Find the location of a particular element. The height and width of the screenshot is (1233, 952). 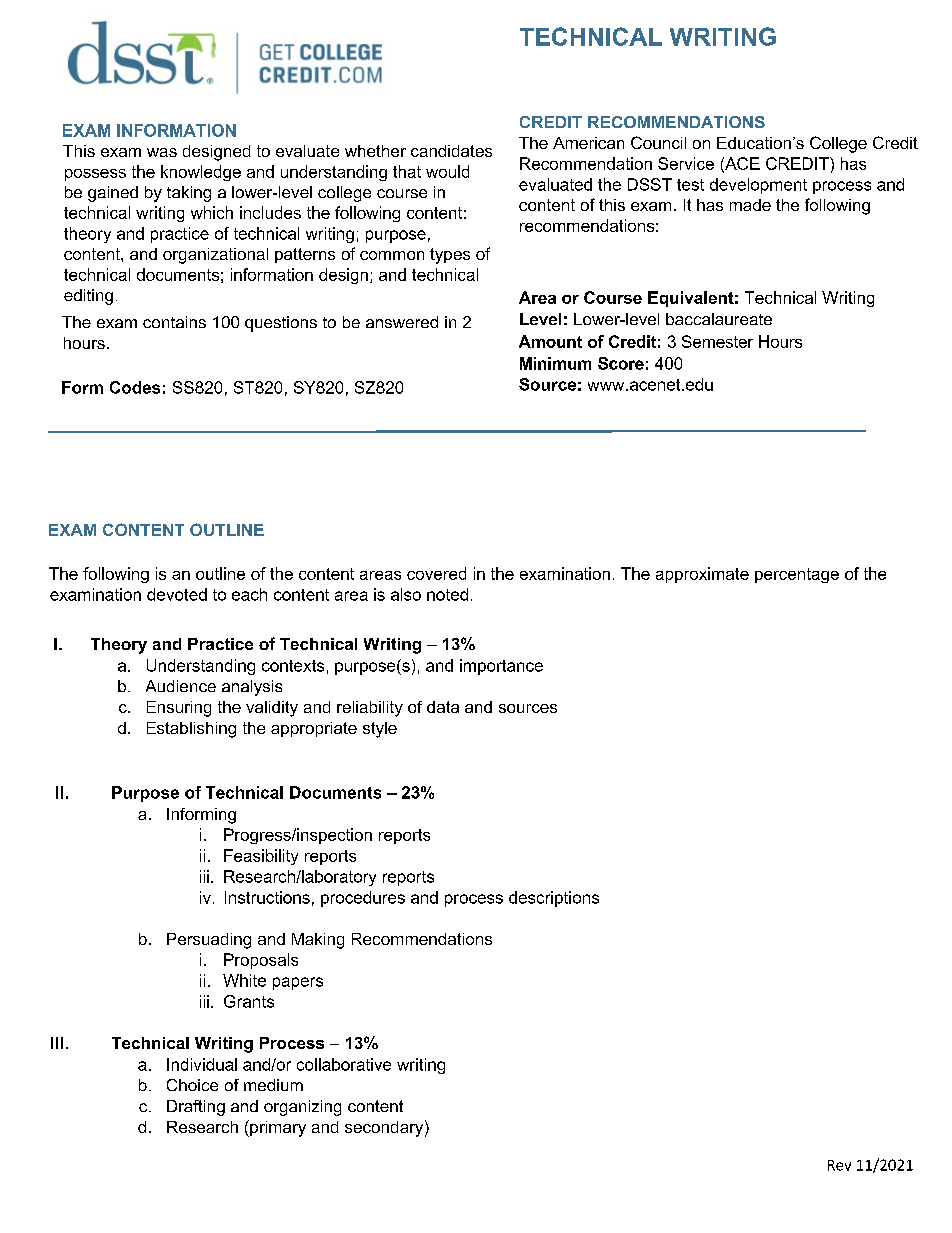

Audience is located at coordinates (181, 686).
